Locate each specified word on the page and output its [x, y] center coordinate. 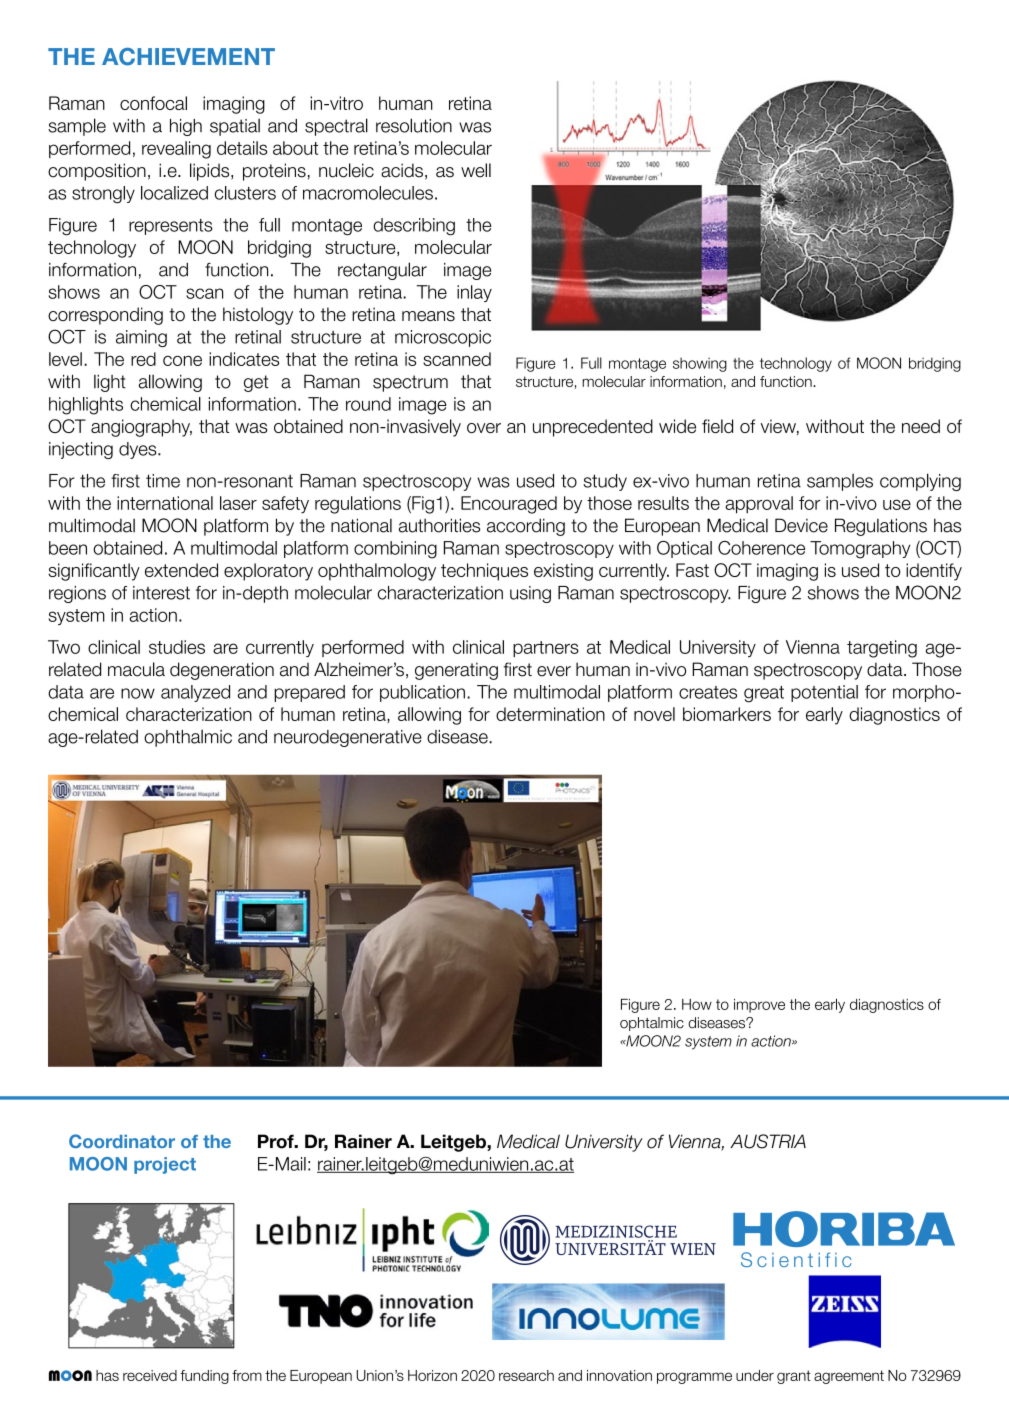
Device [801, 525]
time [163, 481]
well [476, 170]
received [150, 1375]
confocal [153, 103]
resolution [414, 125]
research [526, 1375]
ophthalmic [188, 738]
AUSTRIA [768, 1141]
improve [759, 1006]
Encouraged [509, 505]
